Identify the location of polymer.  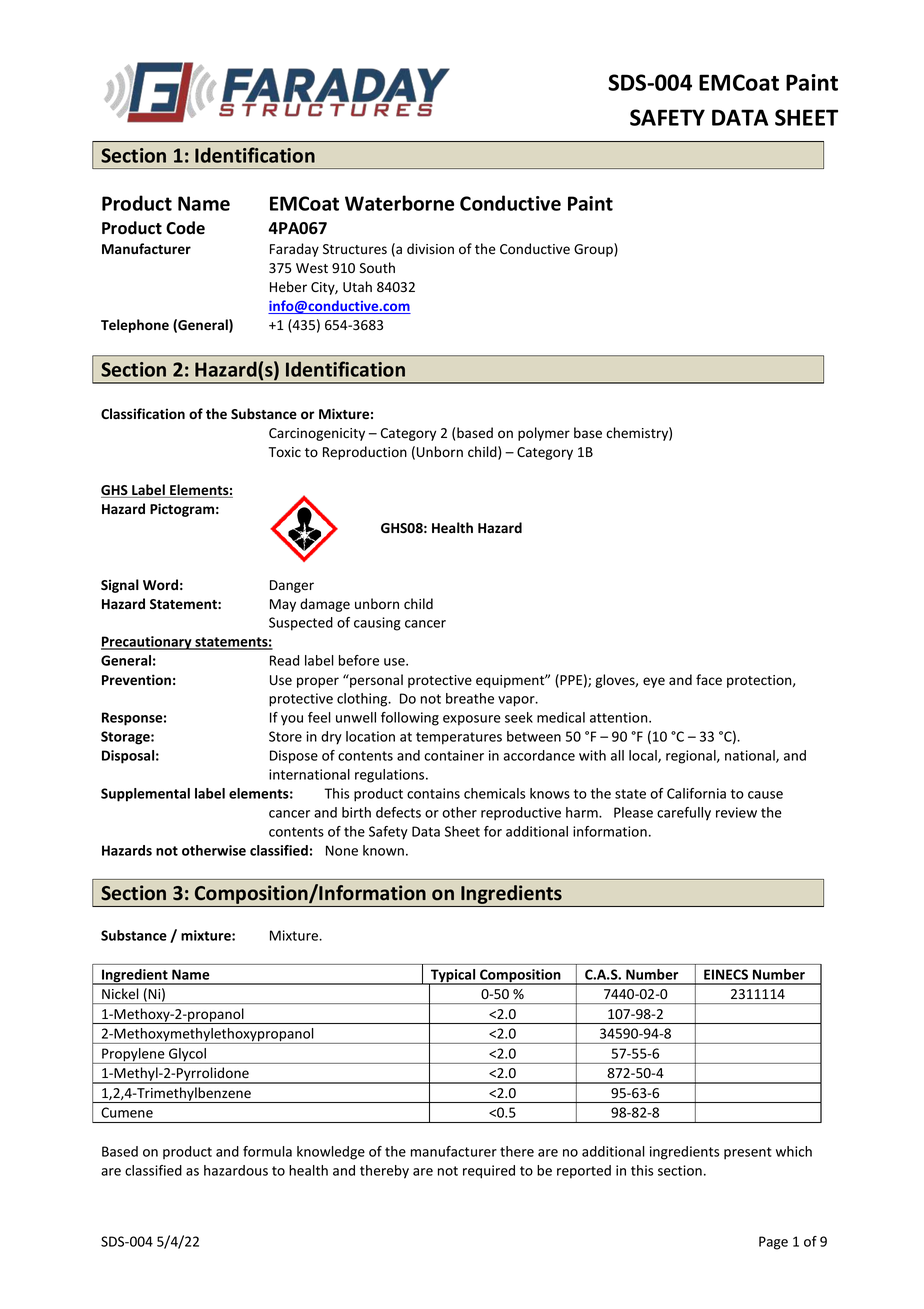
(544, 434).
